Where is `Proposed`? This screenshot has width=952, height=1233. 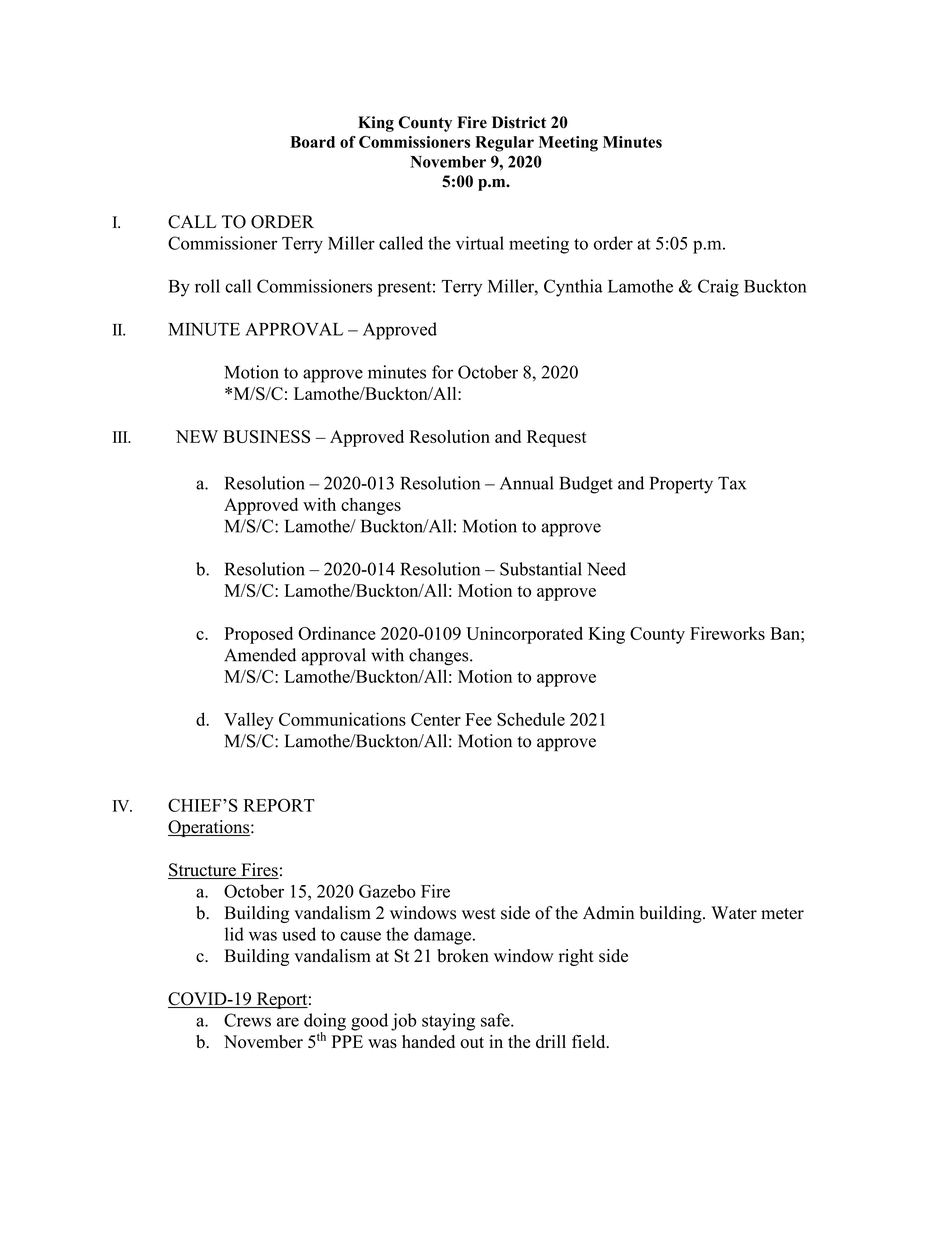 Proposed is located at coordinates (258, 635).
